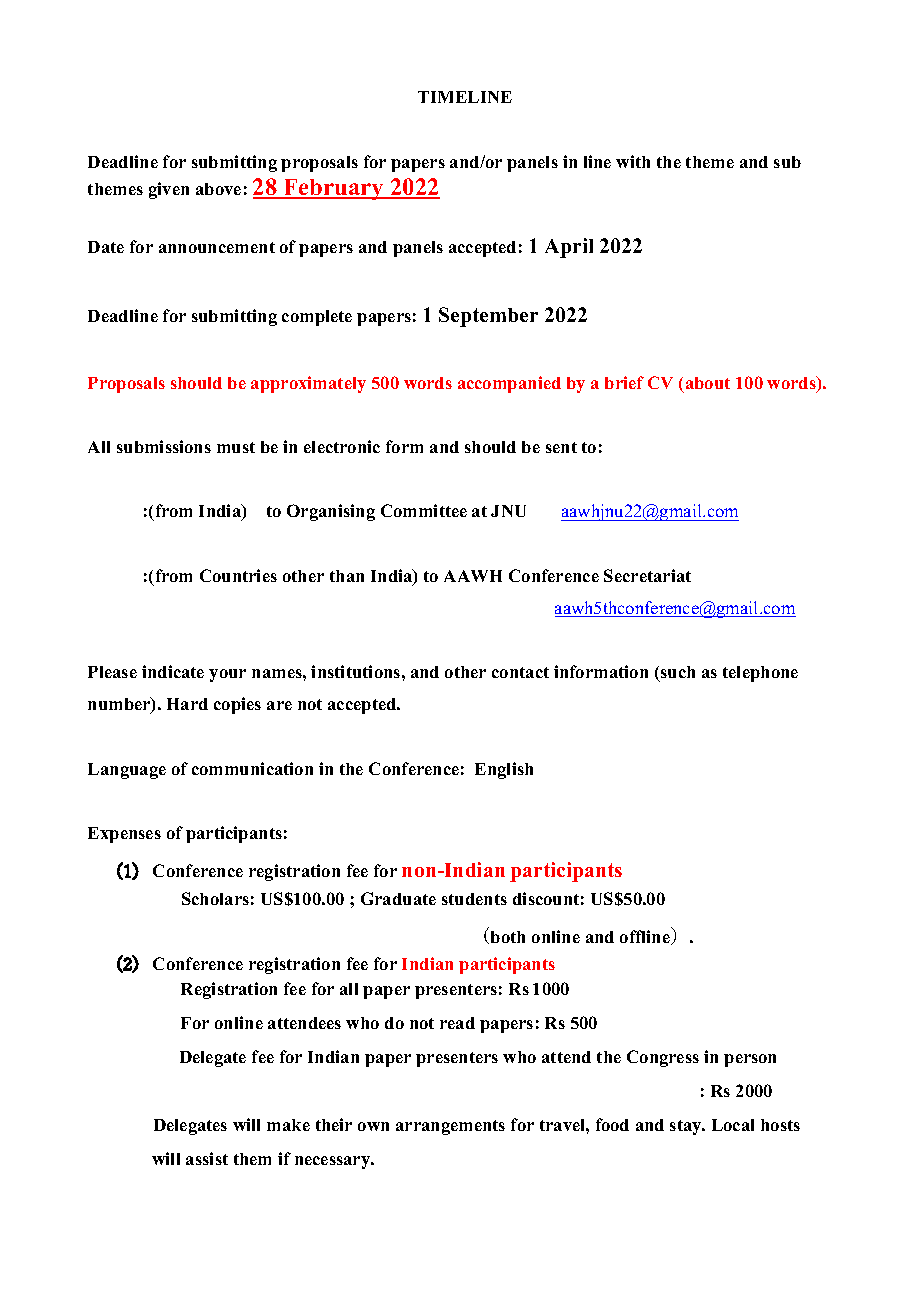 This document has height=1307, width=924. I want to click on Committee, so click(424, 510).
